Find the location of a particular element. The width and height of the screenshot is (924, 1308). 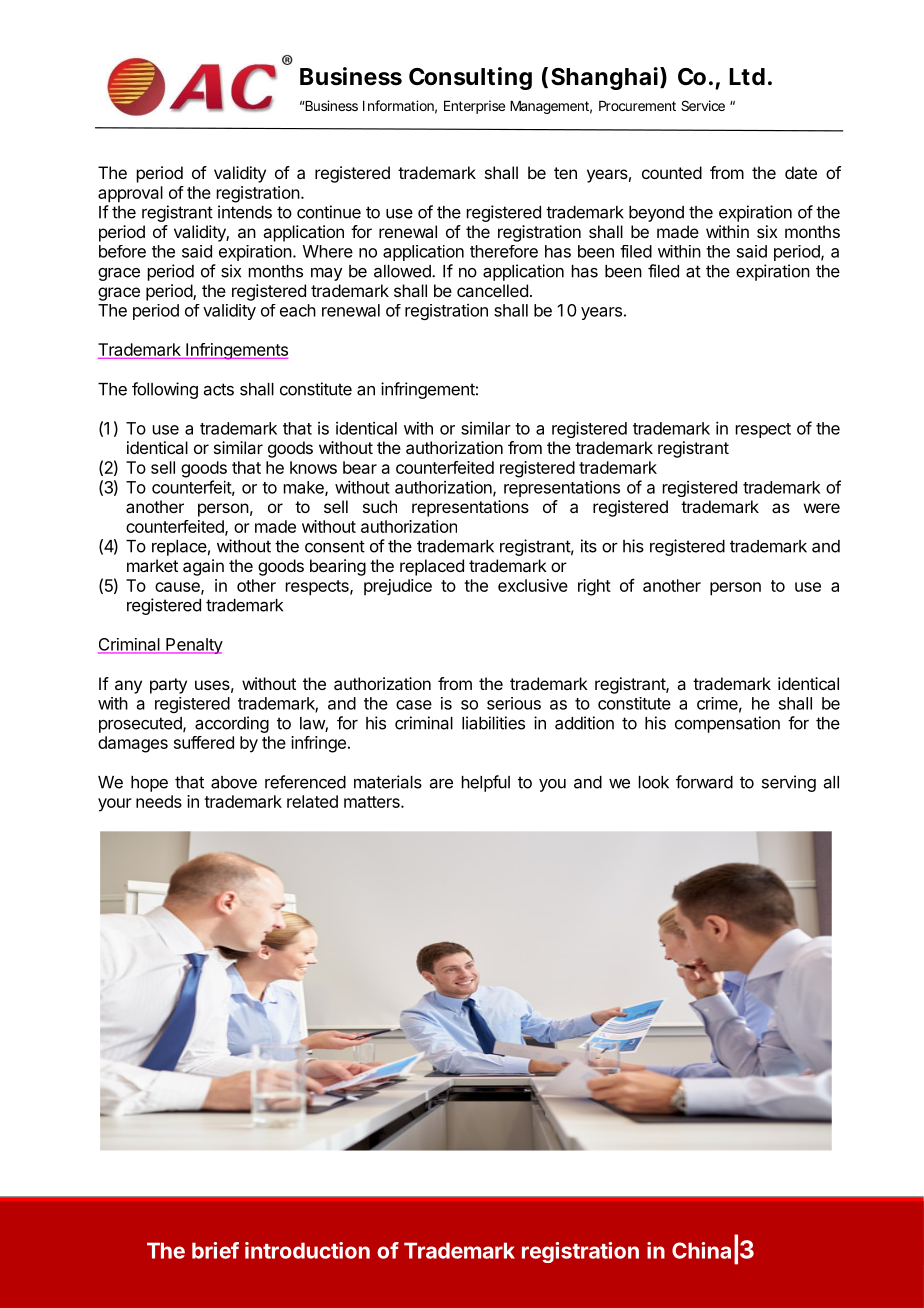

helpful is located at coordinates (486, 783).
